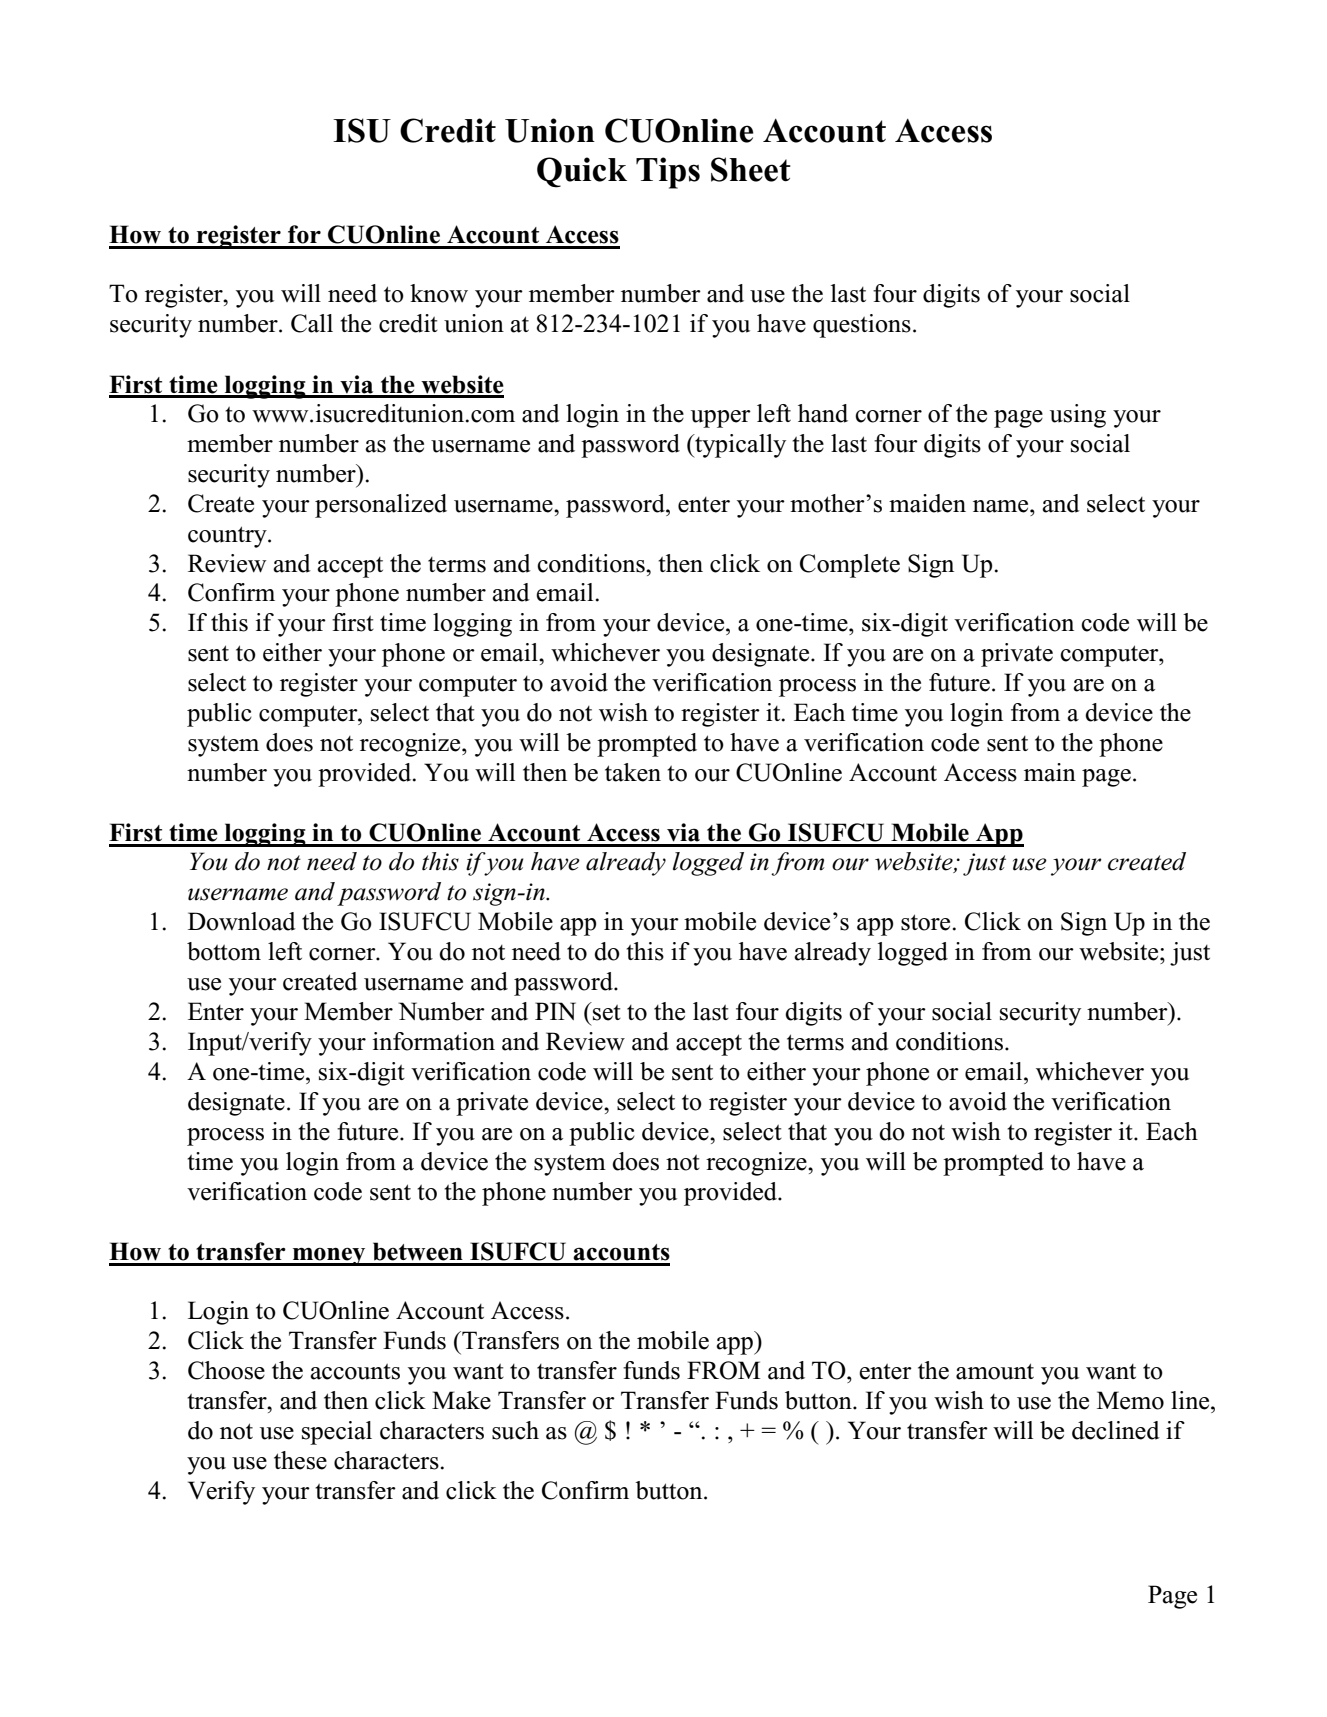  I want to click on maiden, so click(927, 503).
